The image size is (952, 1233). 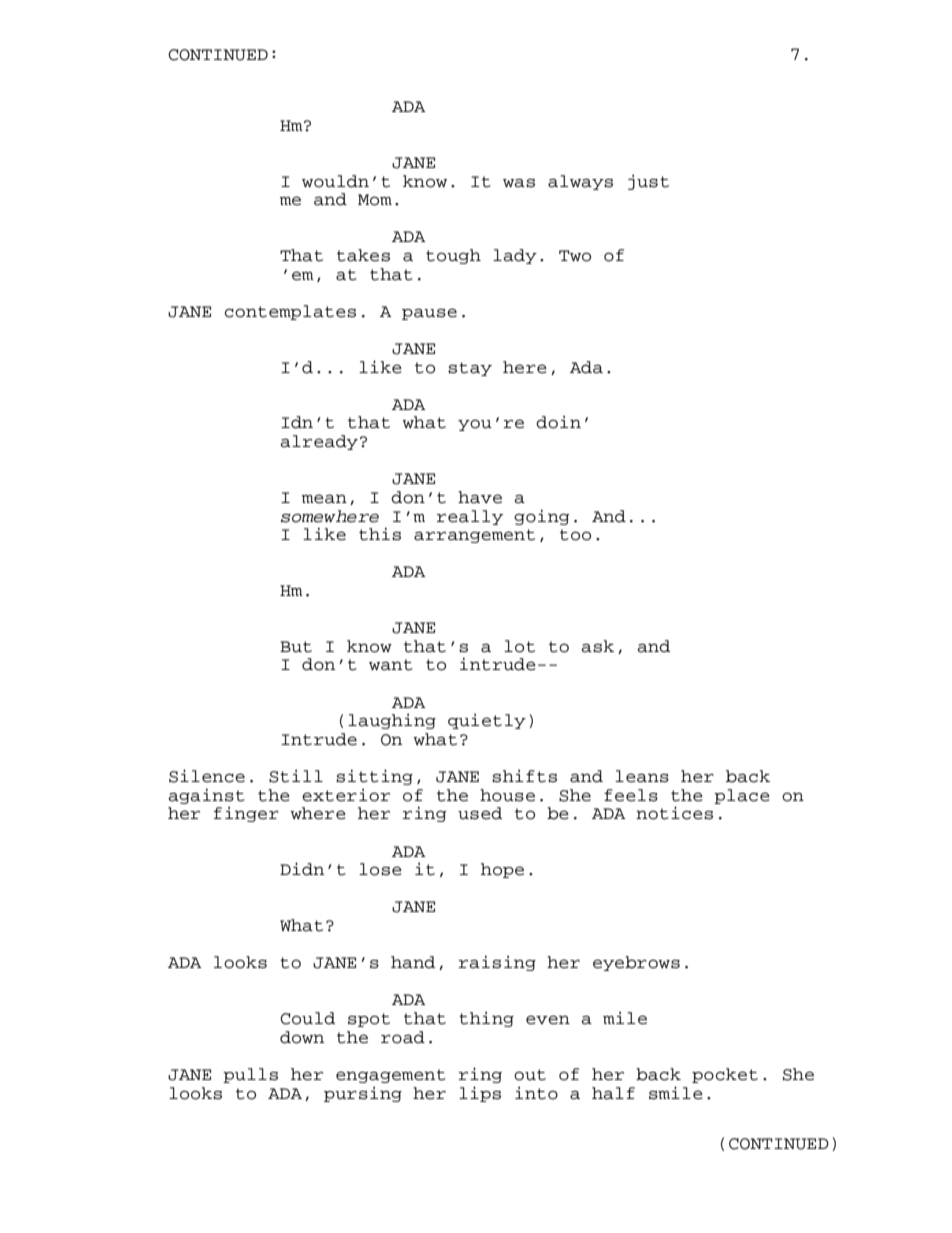 I want to click on pulls, so click(x=250, y=1075).
